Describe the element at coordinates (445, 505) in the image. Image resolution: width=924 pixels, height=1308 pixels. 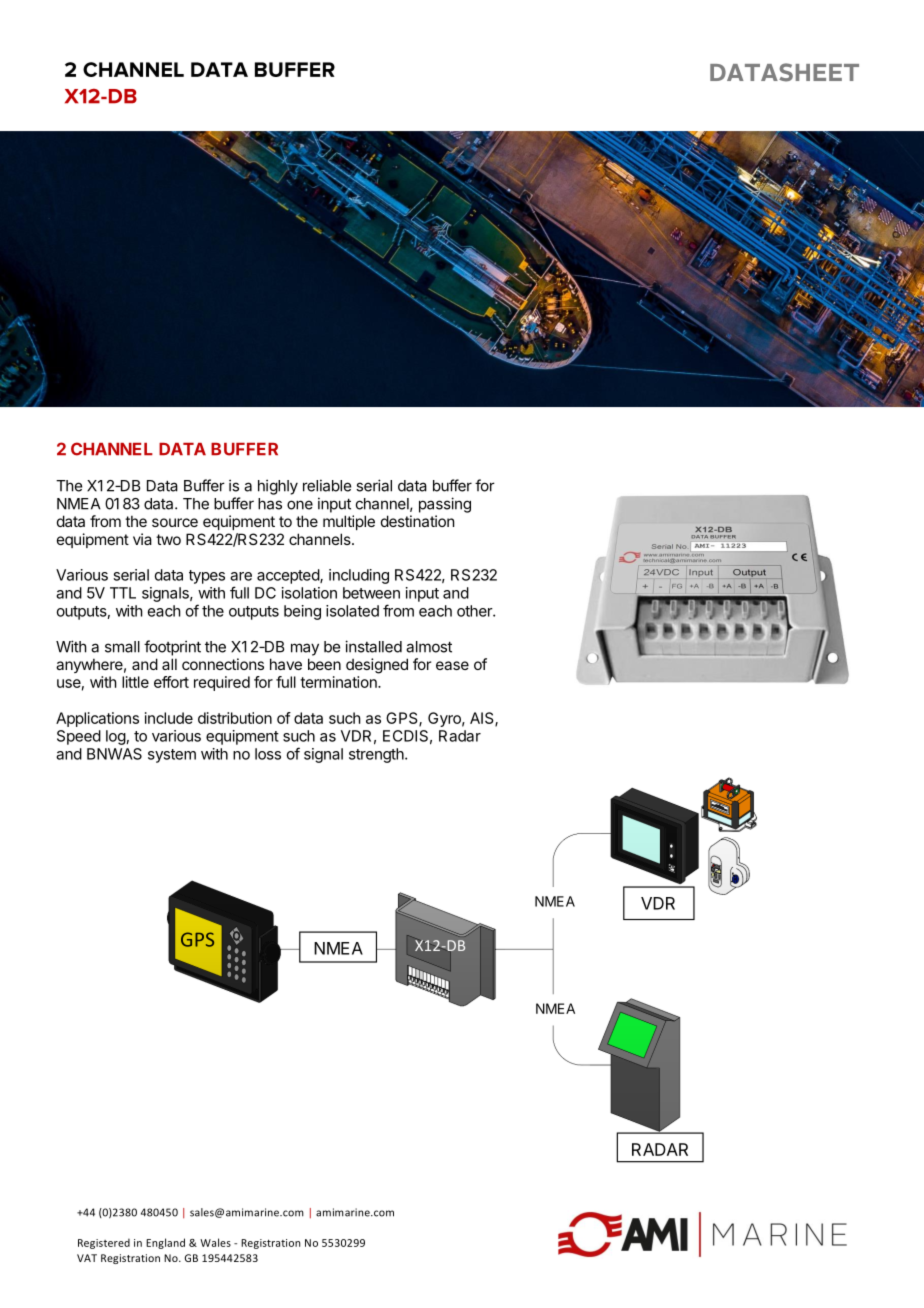
I see `passing` at that location.
